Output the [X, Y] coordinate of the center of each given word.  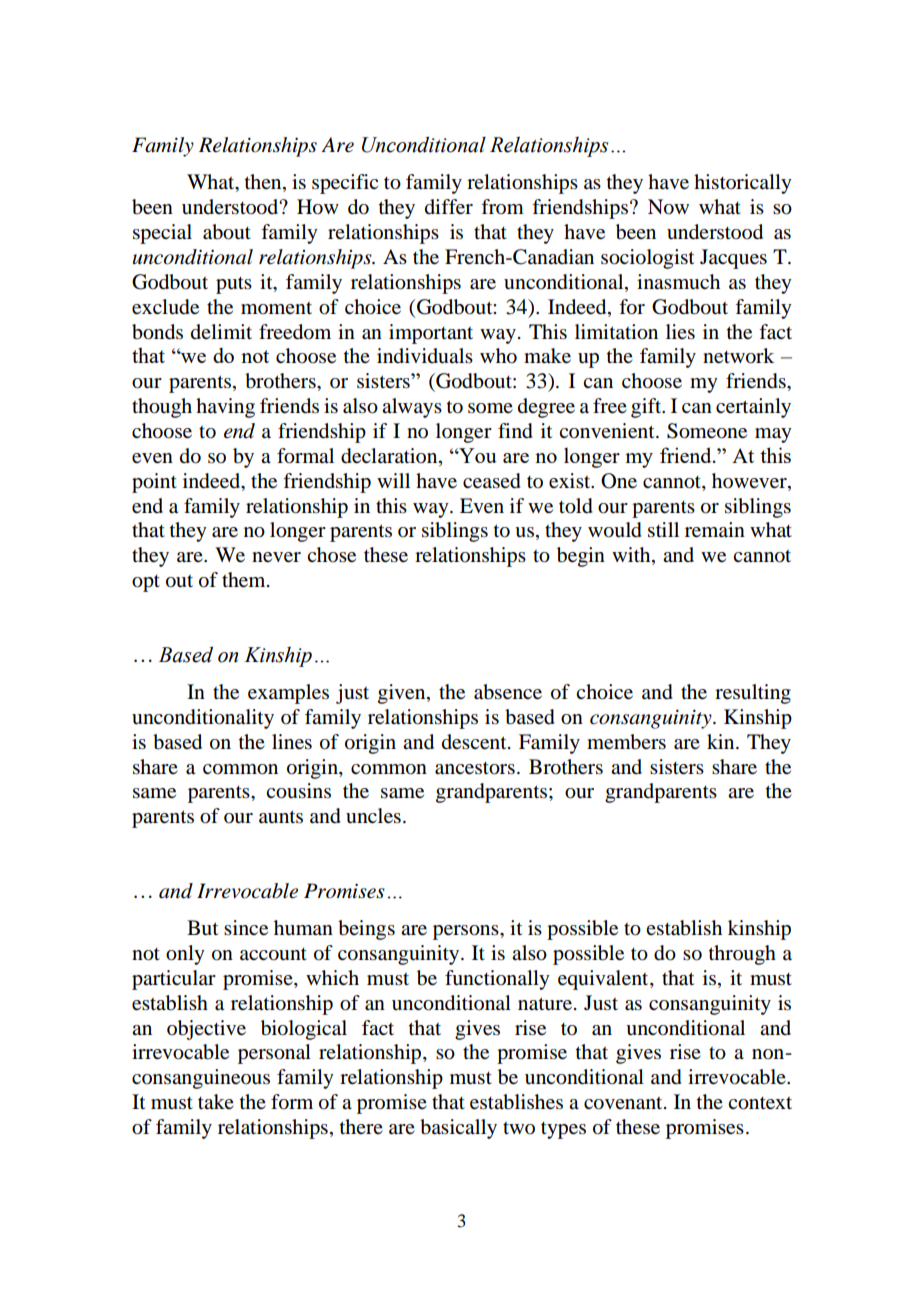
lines [292, 742]
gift [647, 408]
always [412, 408]
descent [475, 742]
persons [467, 932]
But [202, 928]
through [742, 955]
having [225, 408]
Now [668, 207]
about [227, 232]
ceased [492, 481]
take [216, 1101]
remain [715, 530]
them [245, 580]
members [626, 742]
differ [449, 207]
